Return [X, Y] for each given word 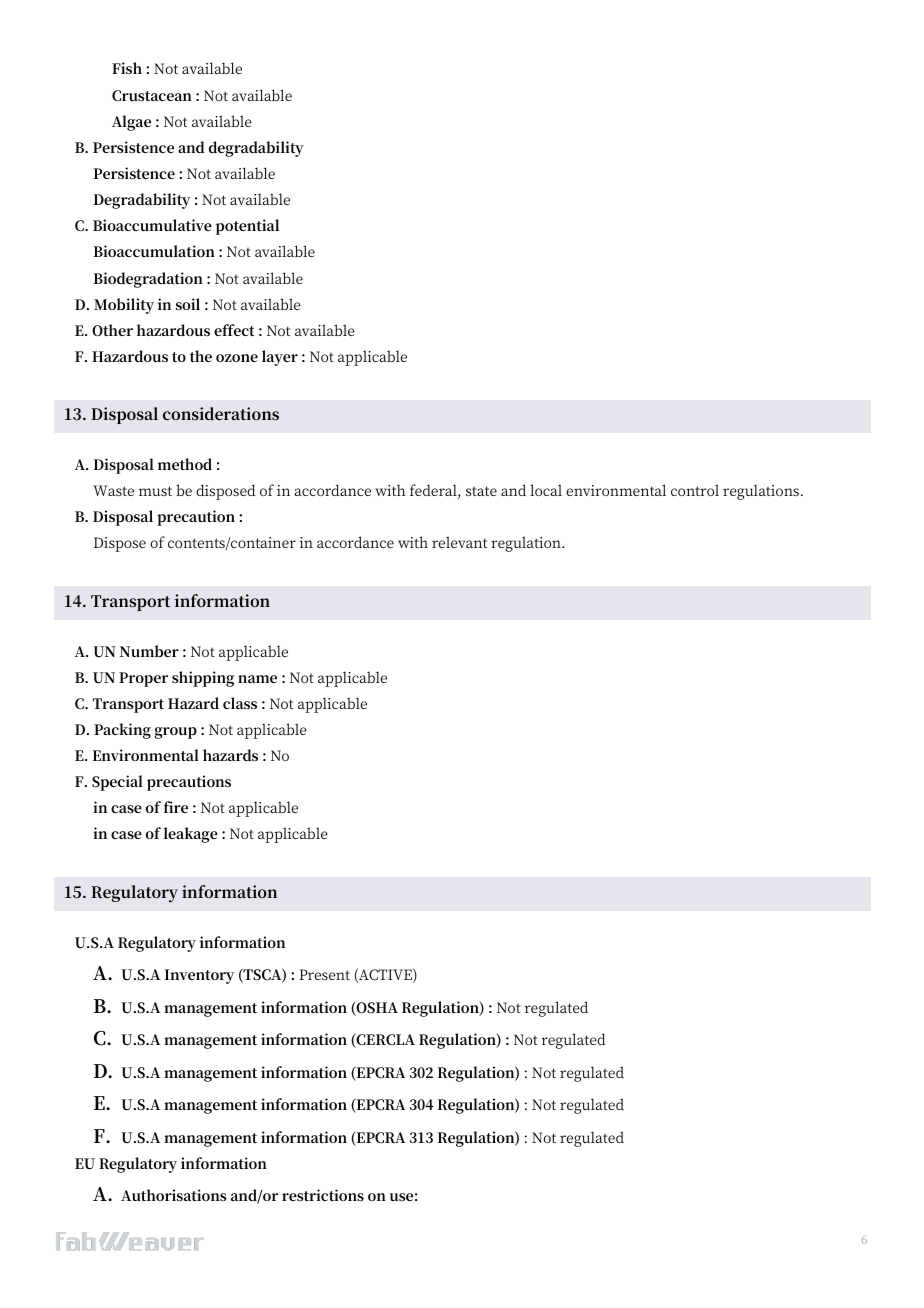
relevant [459, 542]
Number [149, 651]
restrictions [323, 1195]
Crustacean [152, 96]
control [695, 490]
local [546, 490]
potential [247, 227]
